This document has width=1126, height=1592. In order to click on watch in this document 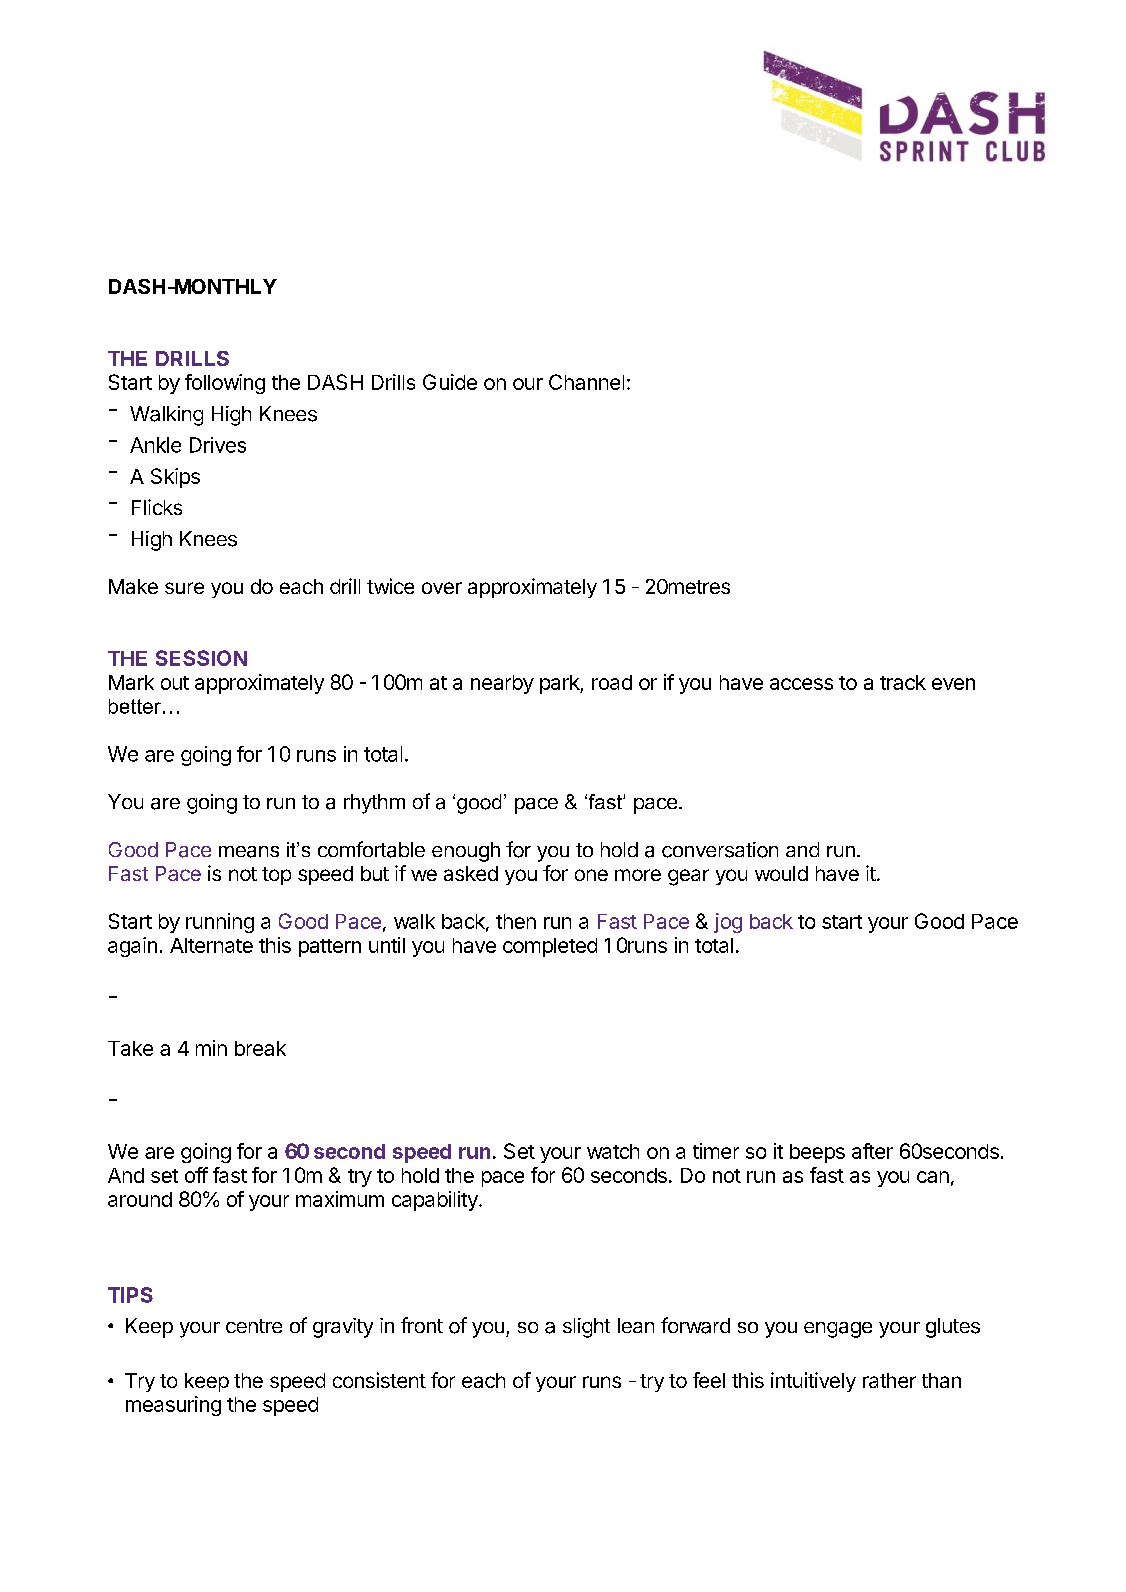, I will do `click(613, 1151)`.
